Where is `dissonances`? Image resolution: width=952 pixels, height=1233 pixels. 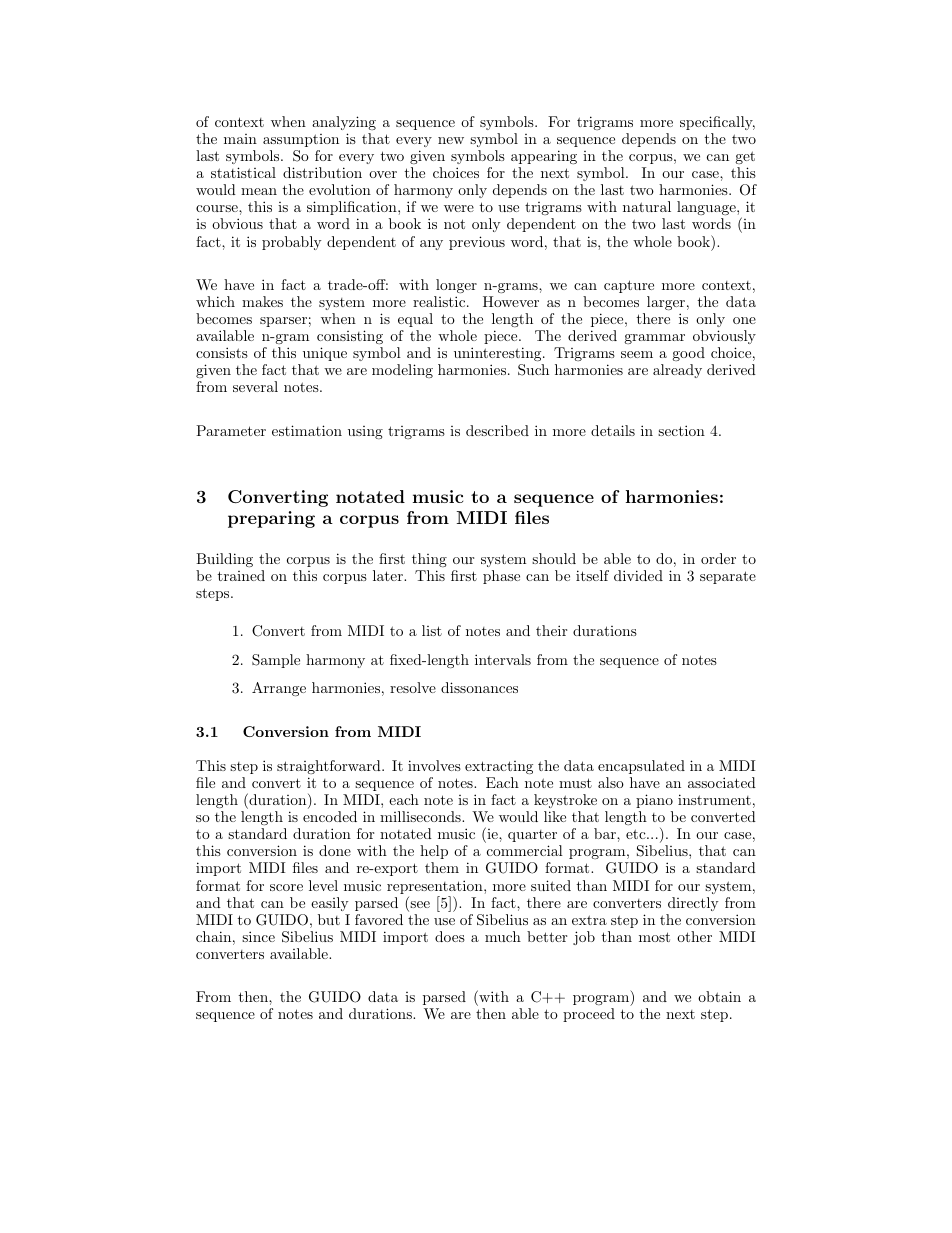
dissonances is located at coordinates (479, 687).
